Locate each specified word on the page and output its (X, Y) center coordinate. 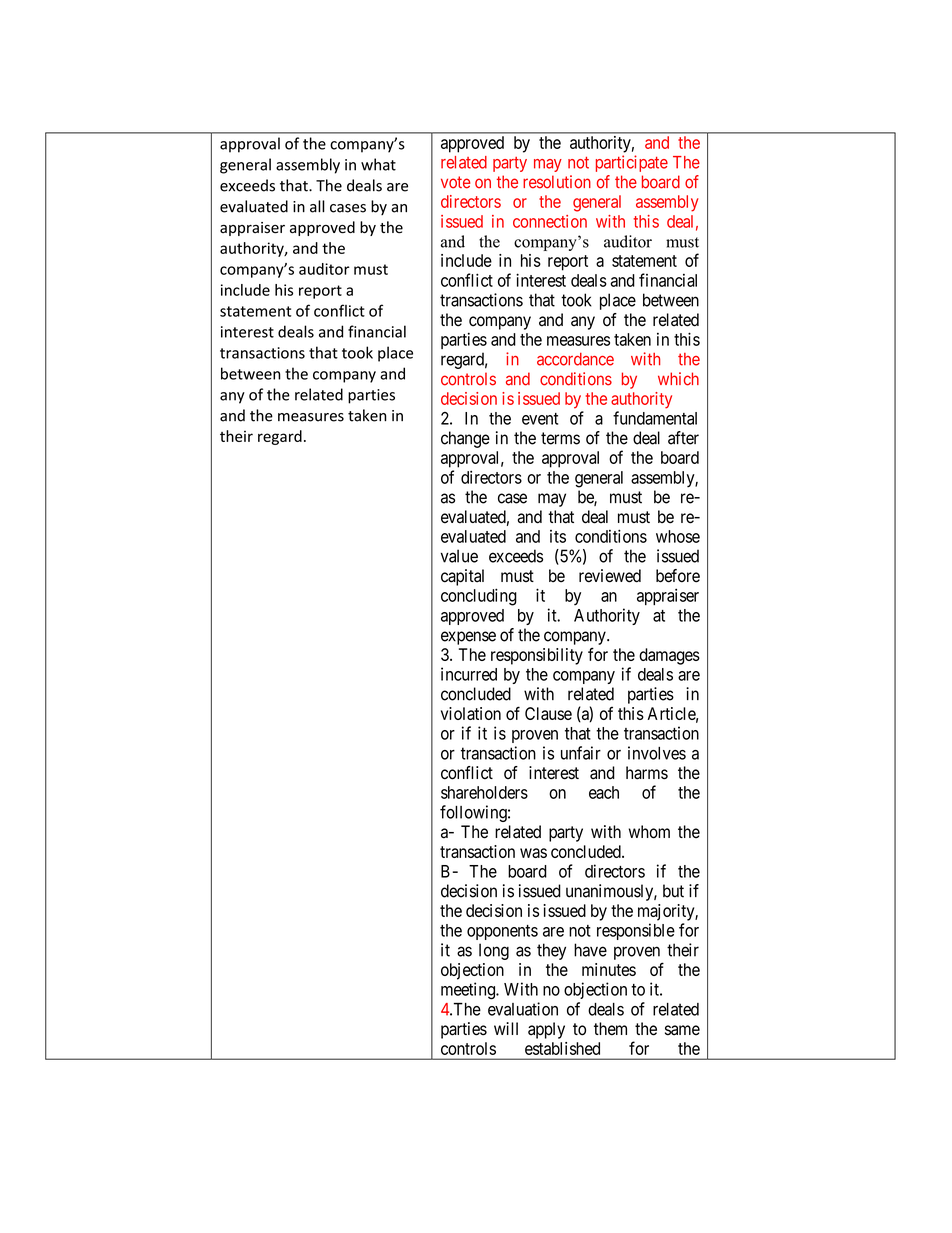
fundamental (655, 418)
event (540, 419)
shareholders (484, 792)
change (465, 439)
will (506, 1028)
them (610, 1029)
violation (471, 713)
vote (455, 182)
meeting (469, 991)
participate (632, 163)
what (378, 164)
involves (657, 753)
